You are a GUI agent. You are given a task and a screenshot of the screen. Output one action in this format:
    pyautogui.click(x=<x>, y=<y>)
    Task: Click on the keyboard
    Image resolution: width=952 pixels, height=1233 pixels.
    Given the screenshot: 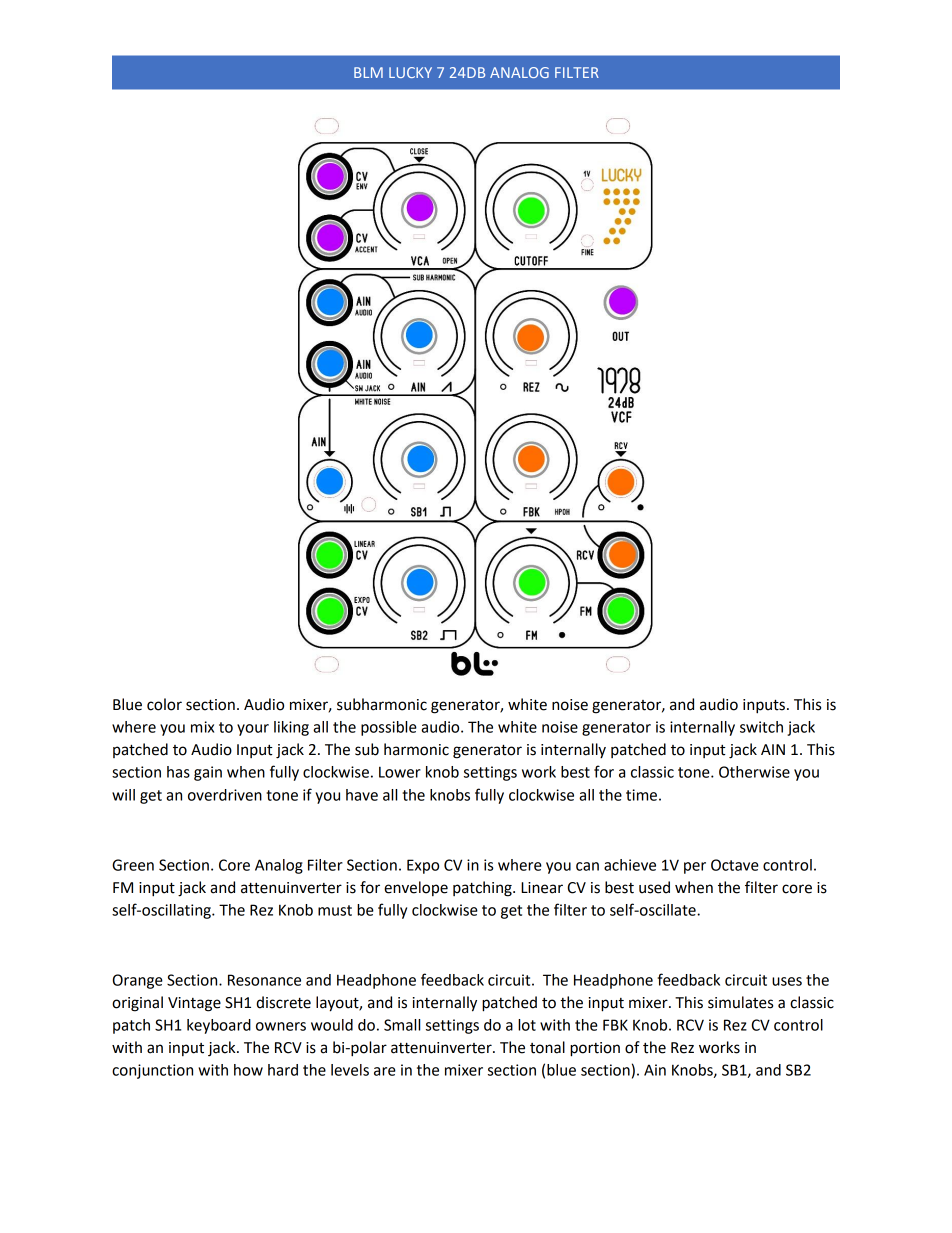 What is the action you would take?
    pyautogui.click(x=219, y=1026)
